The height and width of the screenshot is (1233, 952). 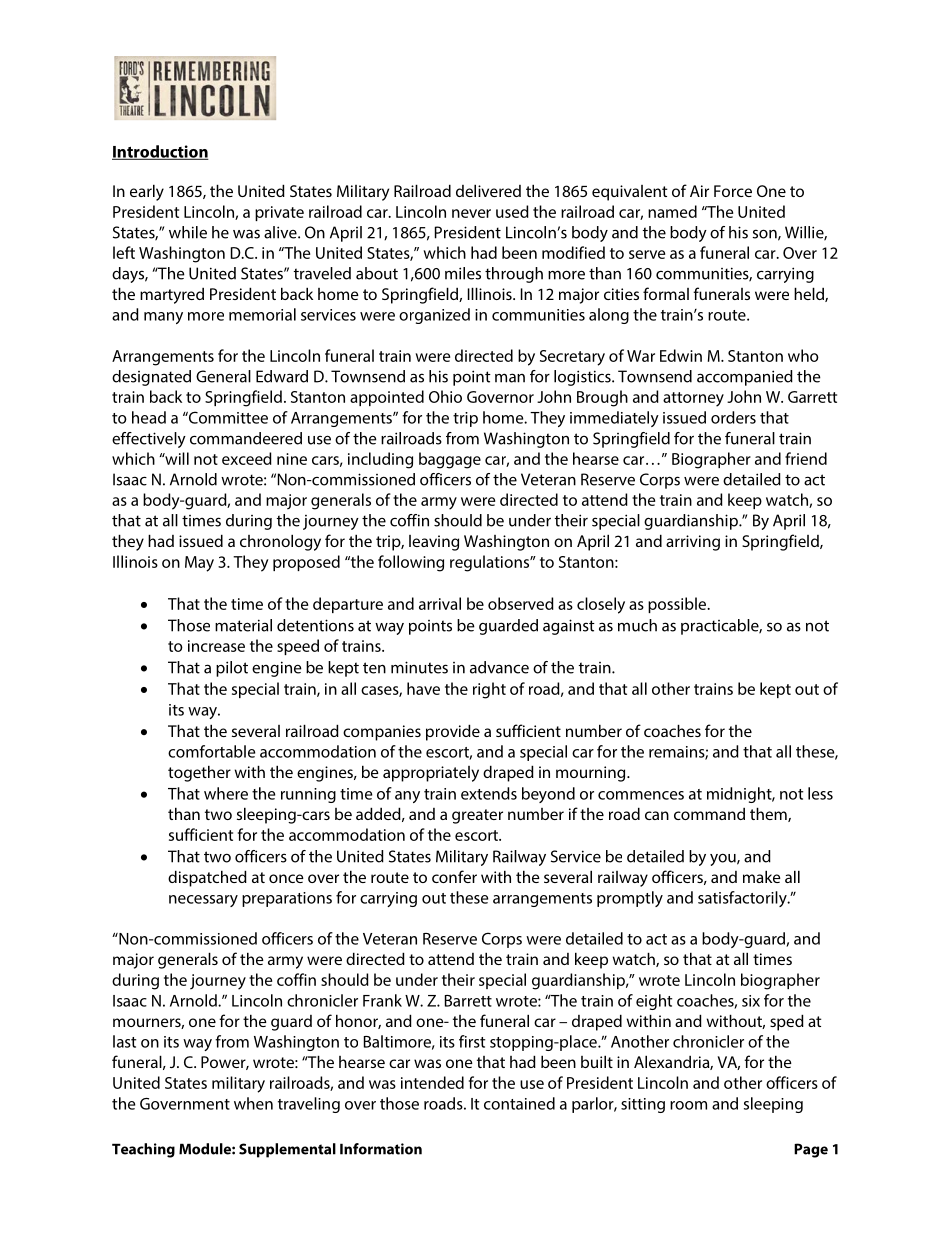 I want to click on Force, so click(x=733, y=191).
